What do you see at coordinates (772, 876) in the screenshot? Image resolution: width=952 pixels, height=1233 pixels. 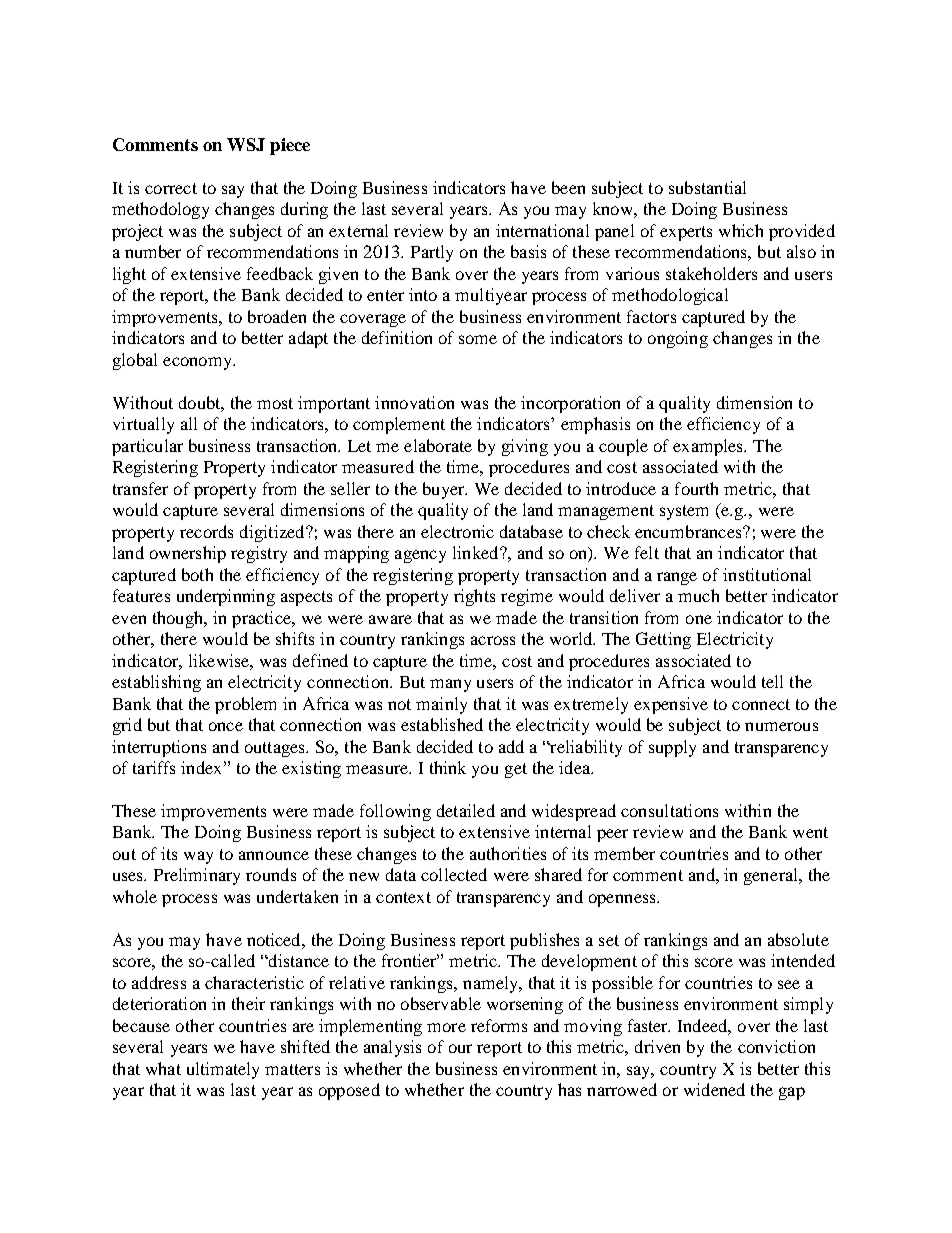 I see `general` at bounding box center [772, 876].
